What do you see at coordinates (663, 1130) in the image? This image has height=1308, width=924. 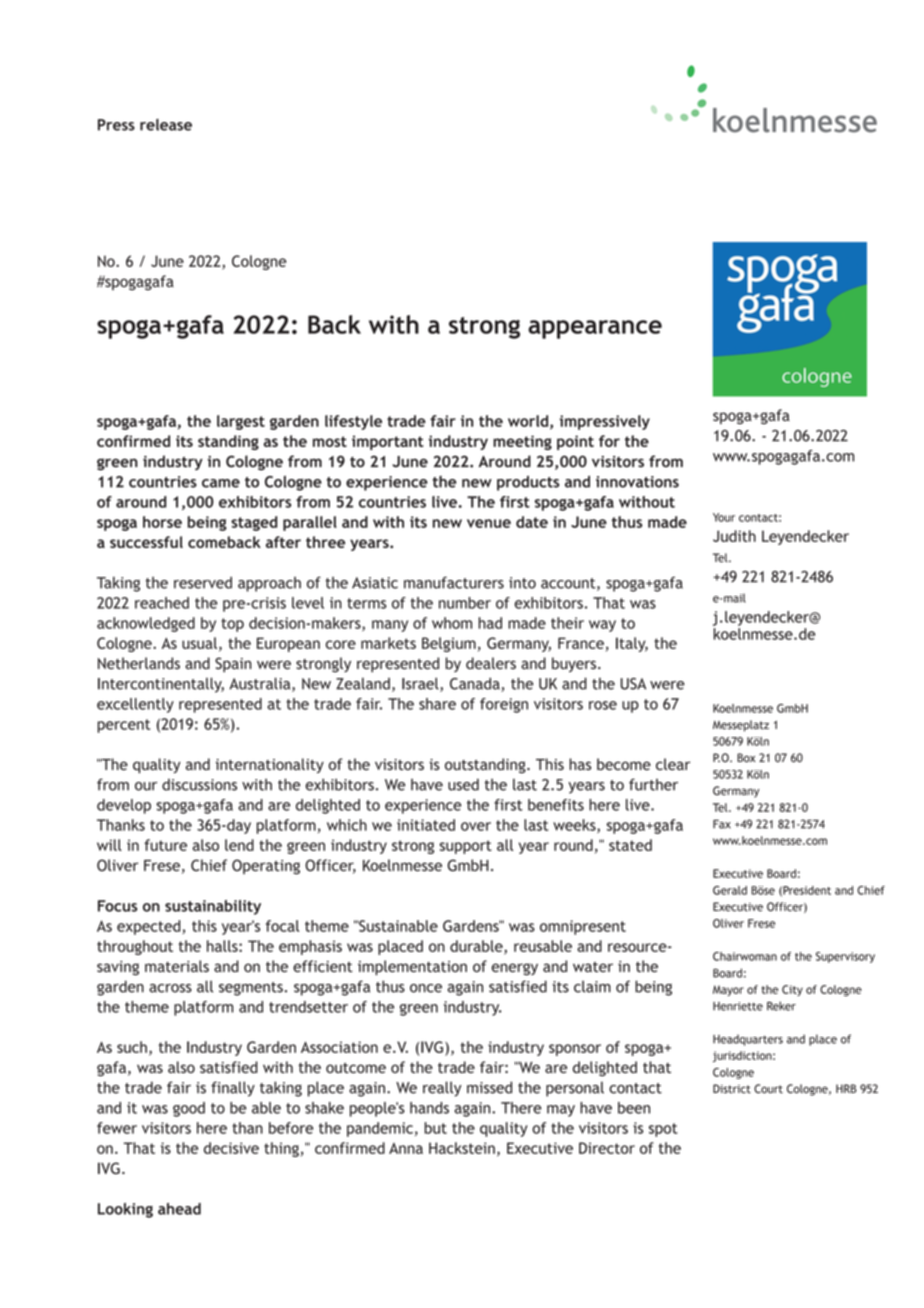 I see `spot` at bounding box center [663, 1130].
